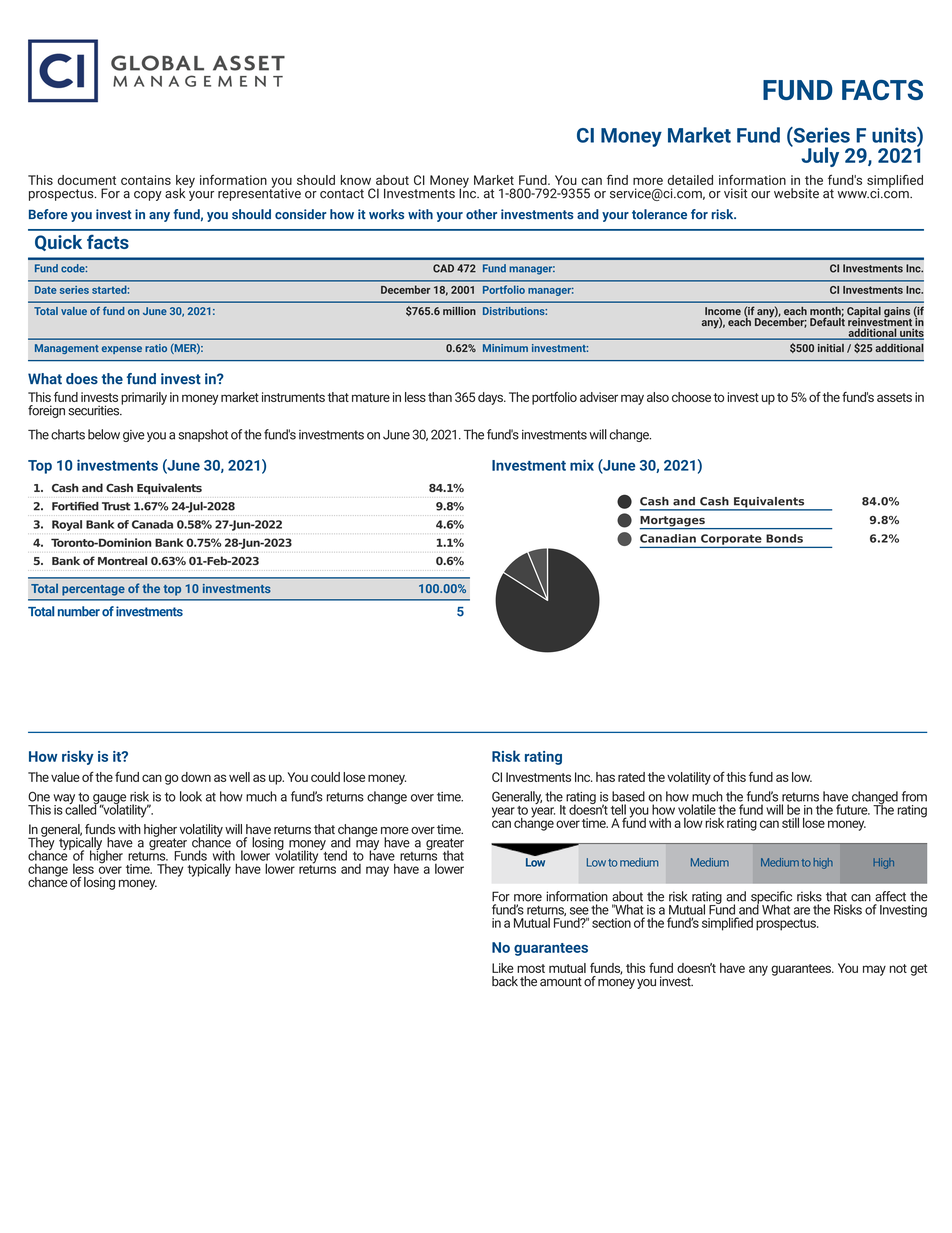  What do you see at coordinates (334, 854) in the page?
I see `tend` at bounding box center [334, 854].
